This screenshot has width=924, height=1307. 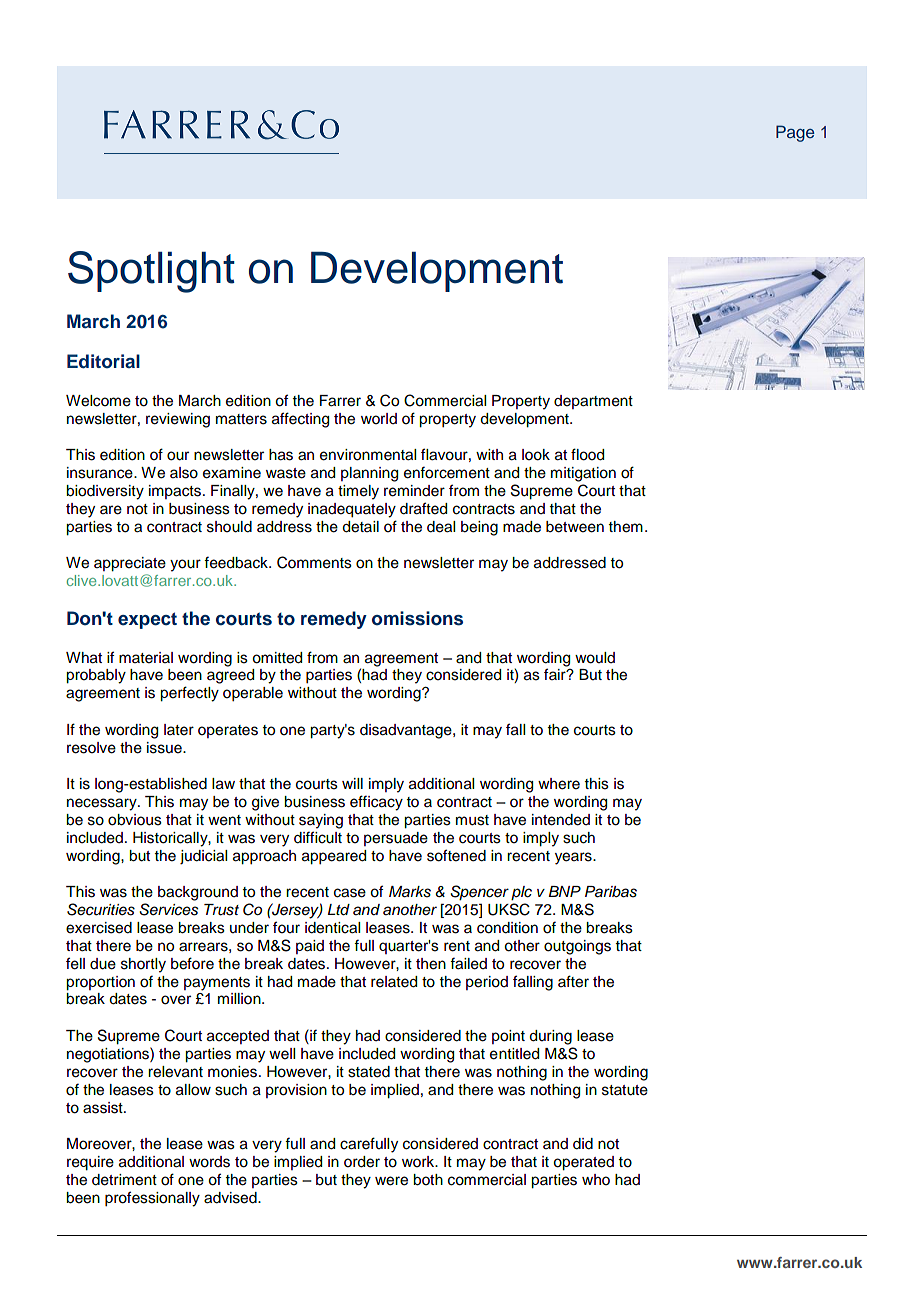 I want to click on would, so click(x=595, y=658).
